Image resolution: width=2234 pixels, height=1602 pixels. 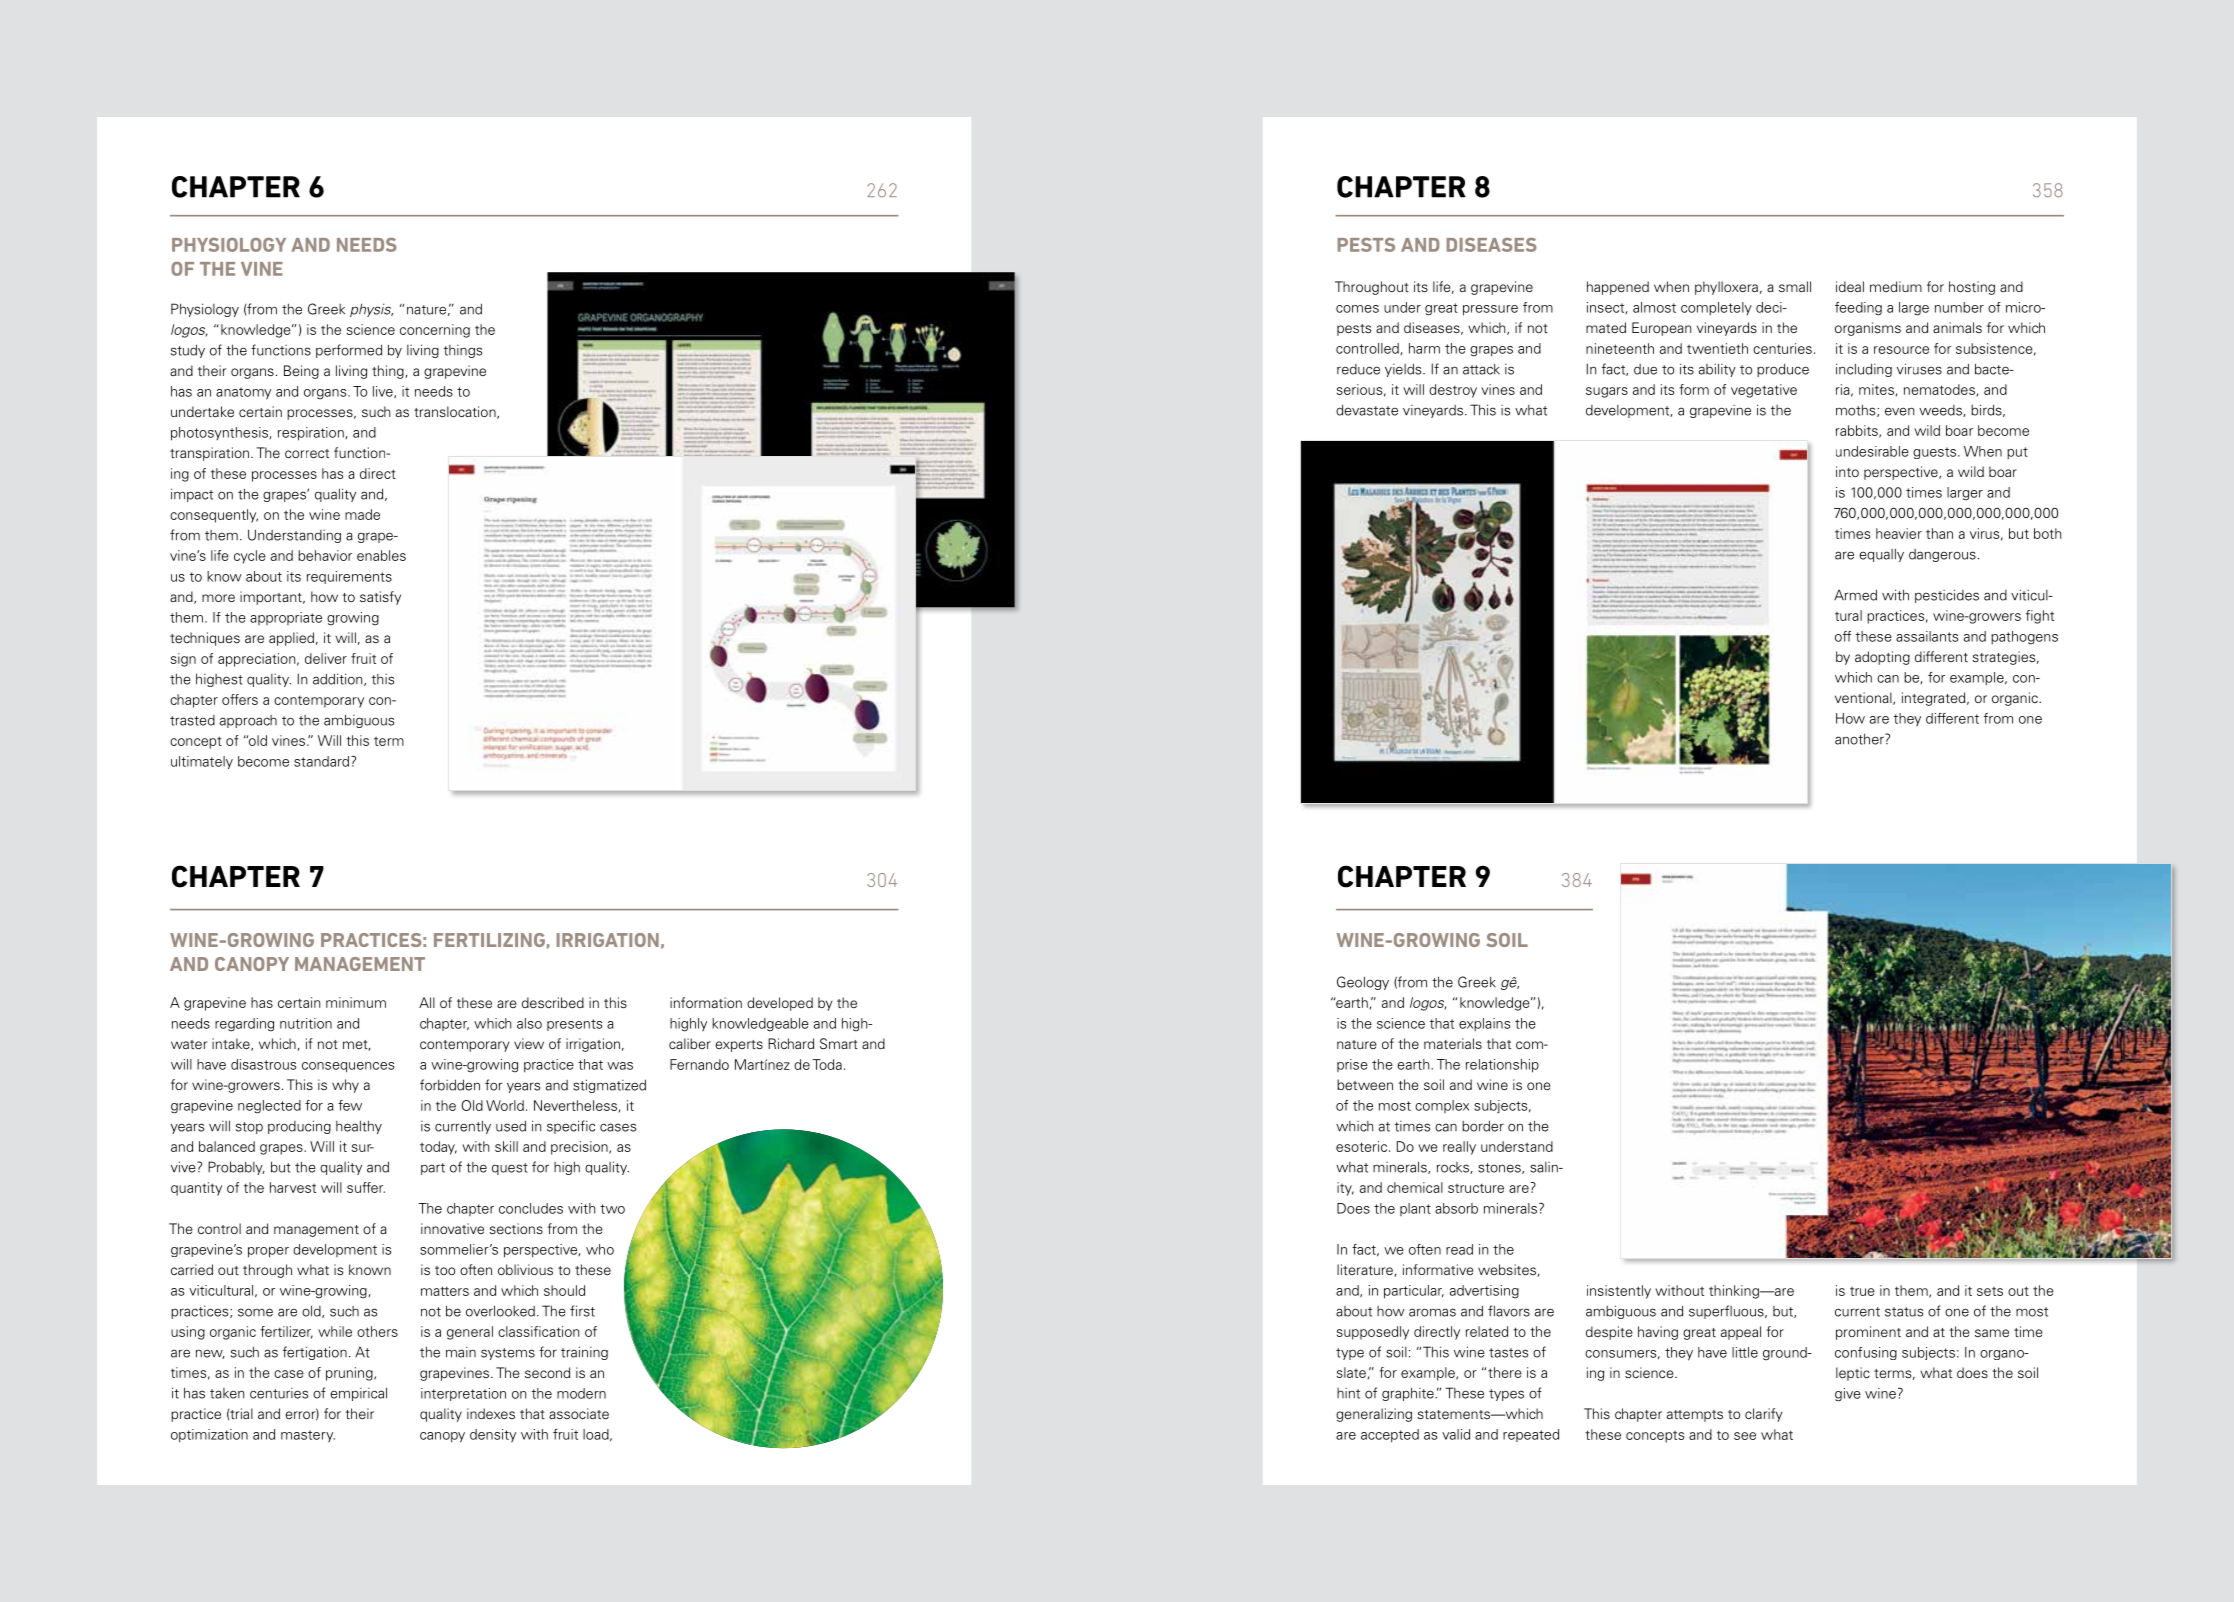 What do you see at coordinates (1357, 309) in the screenshot?
I see `comes` at bounding box center [1357, 309].
